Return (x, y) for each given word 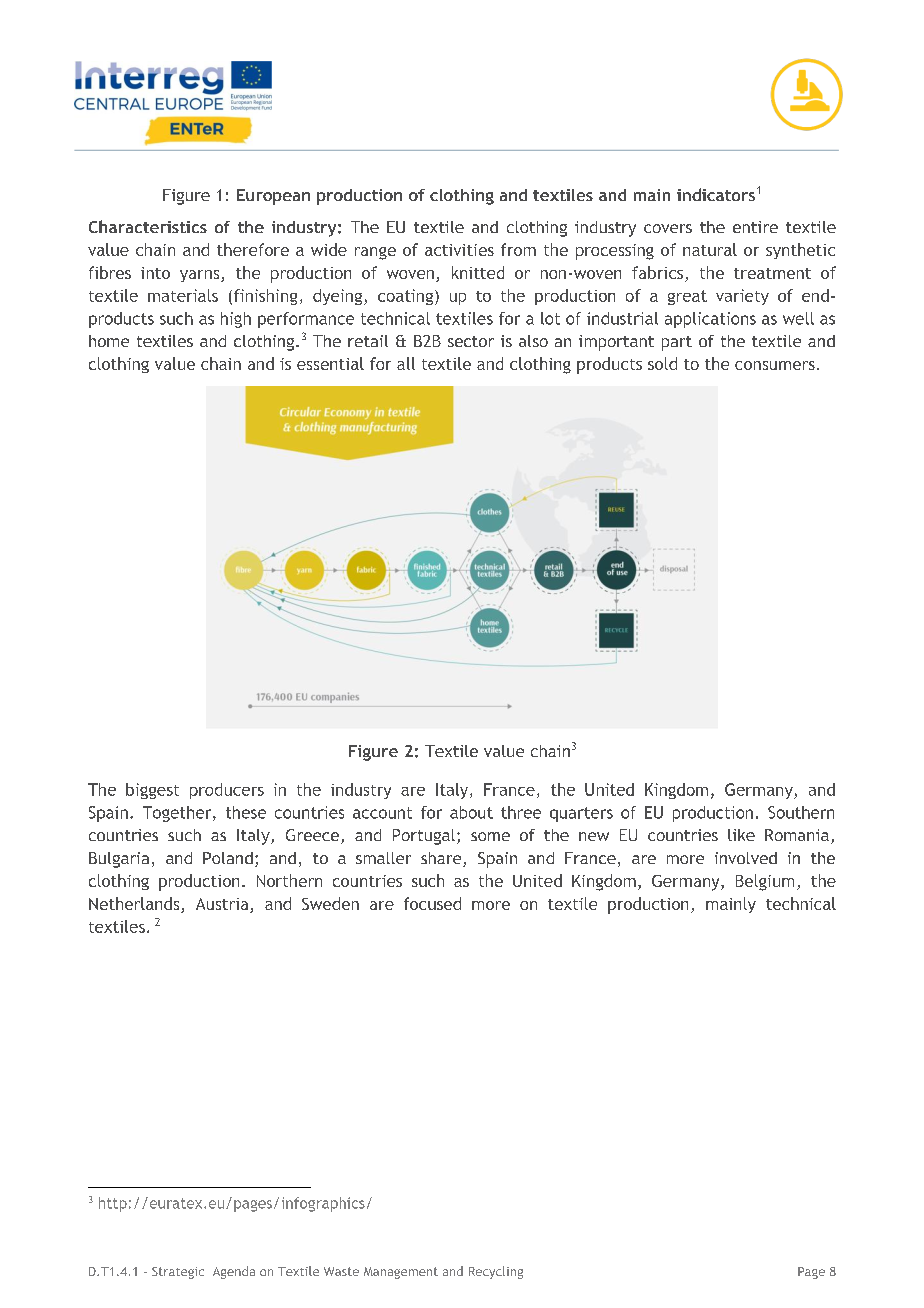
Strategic (178, 1273)
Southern (801, 812)
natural (710, 249)
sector (471, 341)
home (109, 341)
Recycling (496, 1272)
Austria (223, 905)
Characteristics (148, 226)
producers (227, 791)
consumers (775, 365)
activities (459, 250)
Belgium (765, 882)
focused (432, 903)
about (471, 812)
